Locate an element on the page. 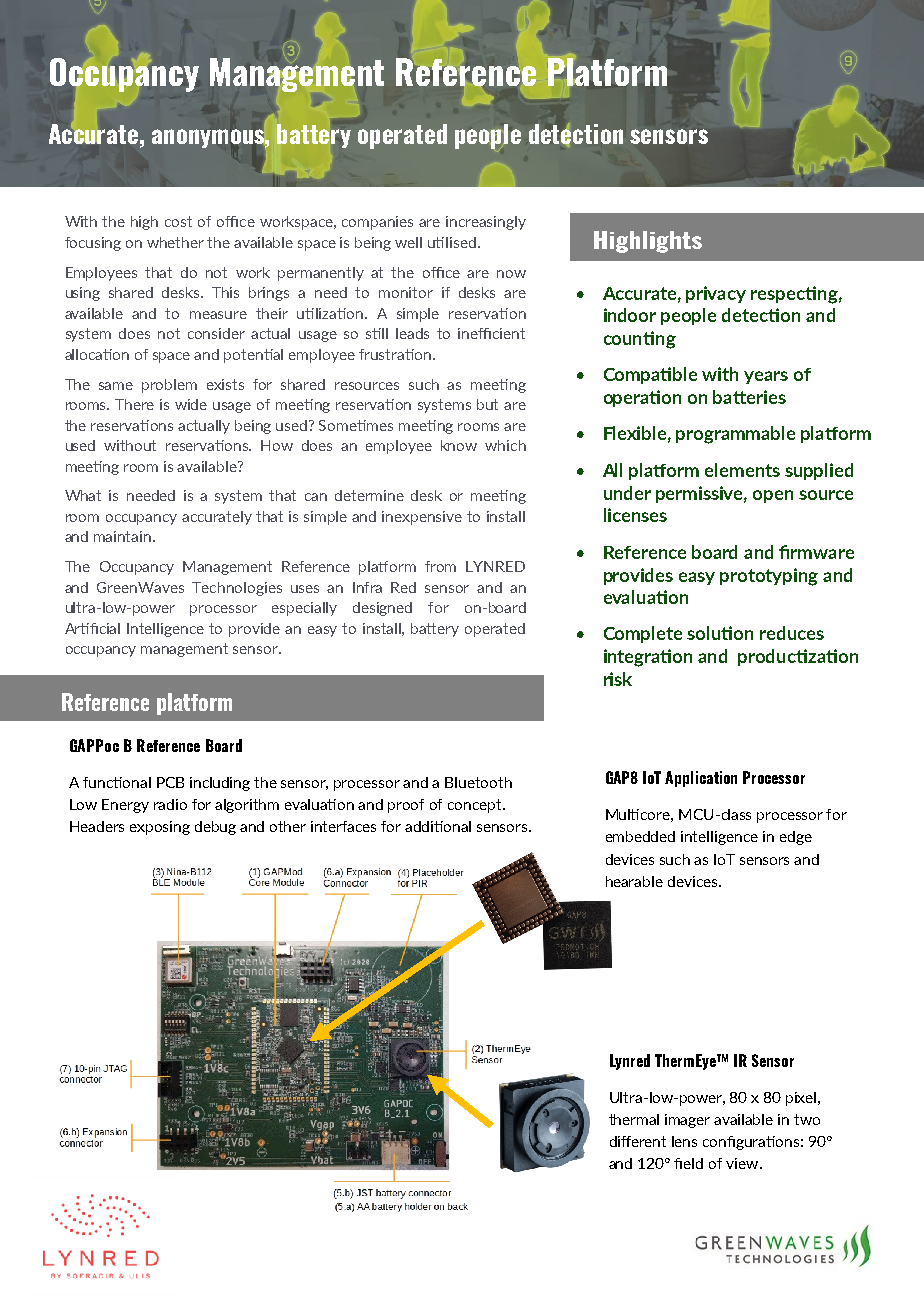 This image has height=1308, width=924. thermal is located at coordinates (634, 1119).
